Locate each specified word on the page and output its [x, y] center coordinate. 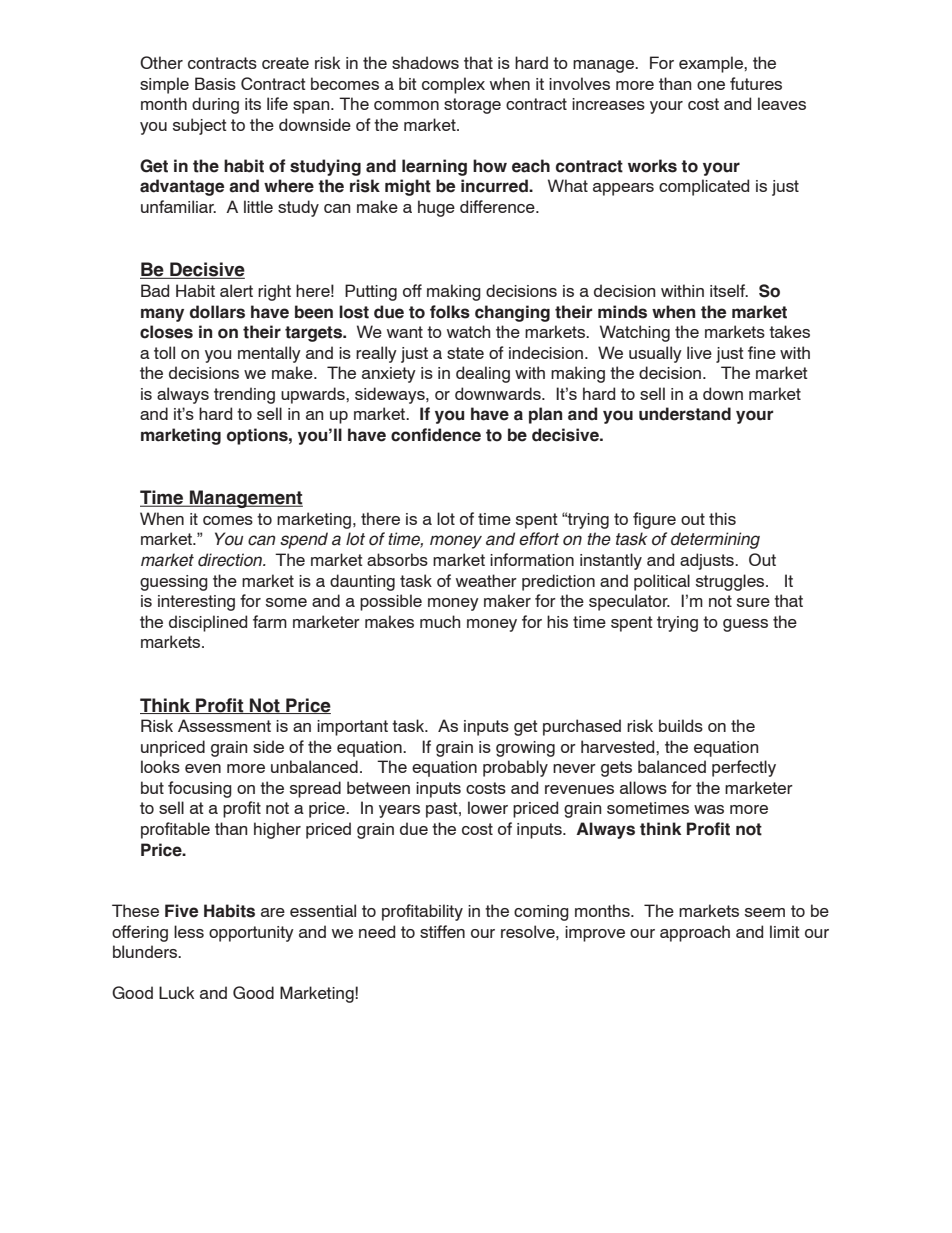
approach [695, 933]
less [189, 931]
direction [231, 560]
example [712, 64]
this [722, 518]
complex [453, 85]
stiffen [442, 931]
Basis [215, 83]
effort [539, 539]
